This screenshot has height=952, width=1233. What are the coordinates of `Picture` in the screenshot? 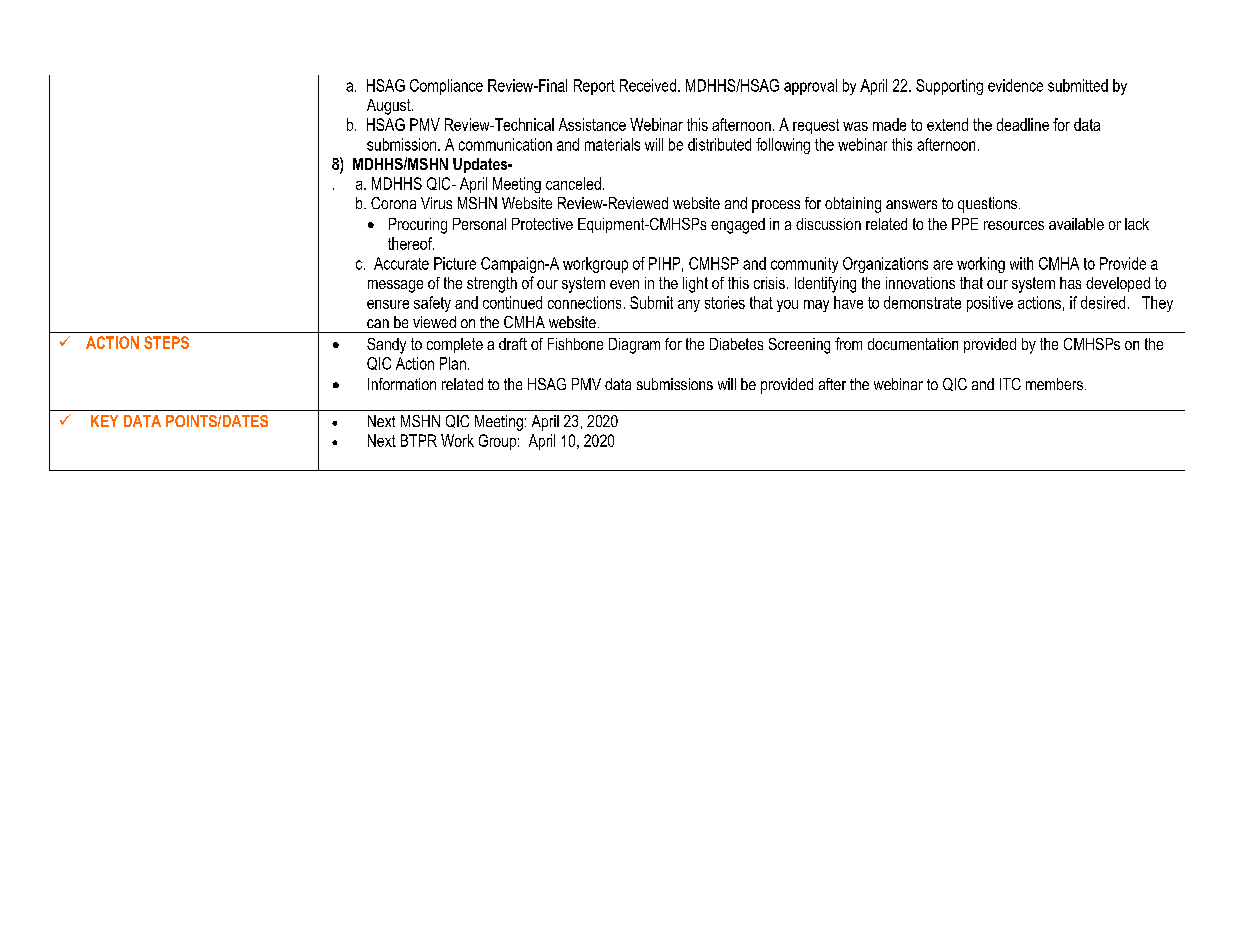 It's located at (455, 263).
